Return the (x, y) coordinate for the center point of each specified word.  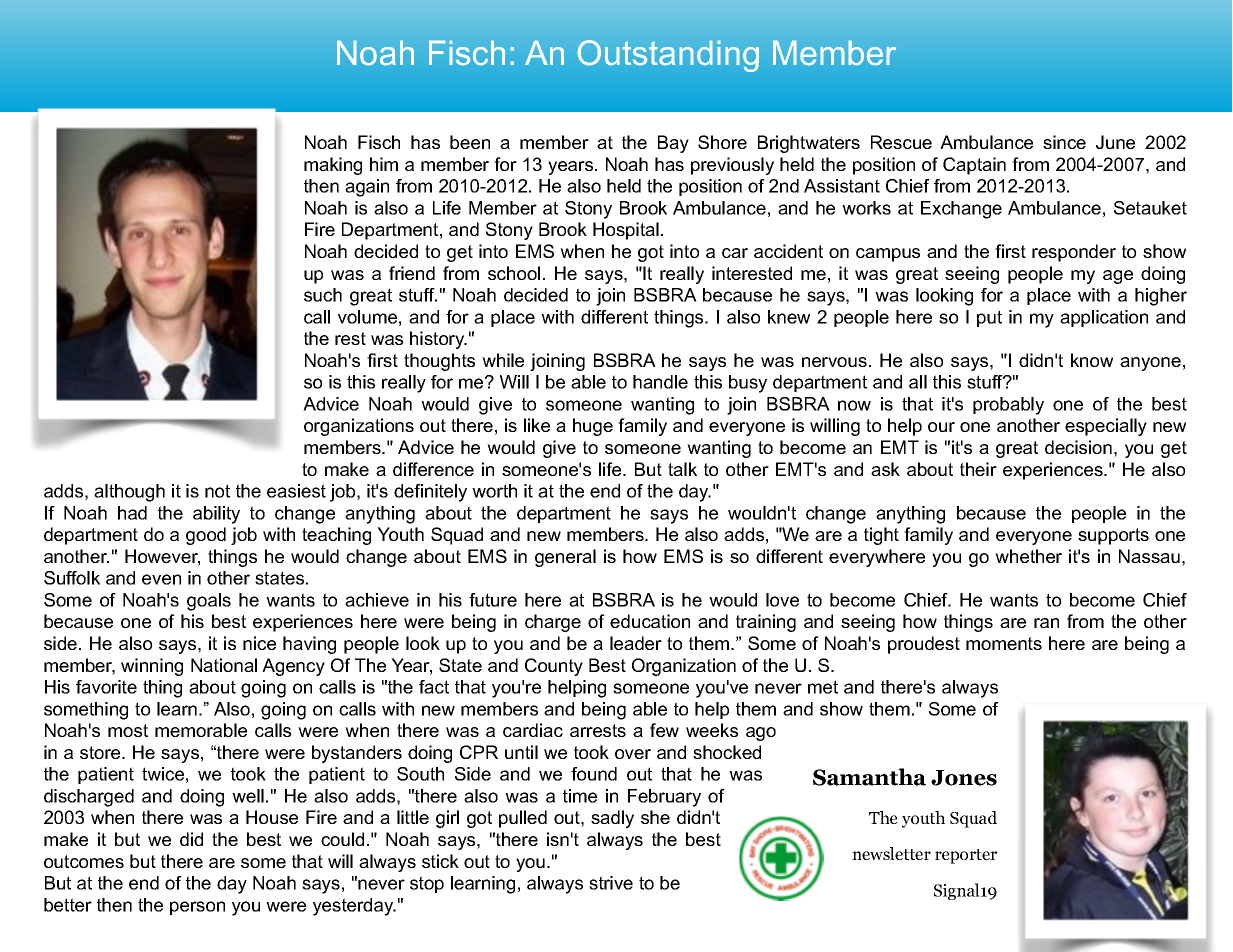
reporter (966, 856)
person (197, 908)
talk (682, 469)
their (978, 469)
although (129, 493)
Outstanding (668, 56)
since (1064, 142)
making (333, 166)
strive (611, 883)
